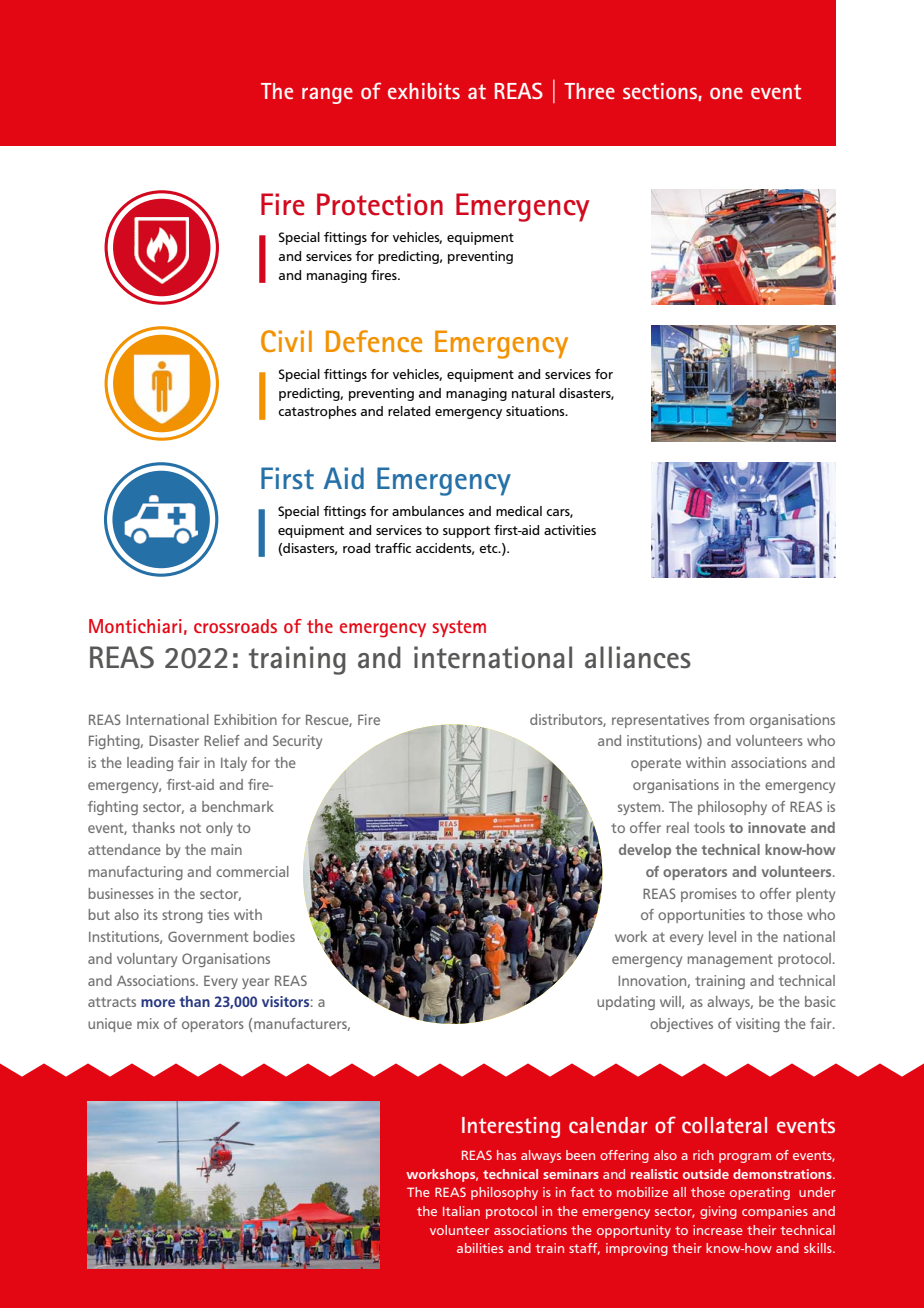 The image size is (924, 1308). I want to click on medical, so click(519, 511).
